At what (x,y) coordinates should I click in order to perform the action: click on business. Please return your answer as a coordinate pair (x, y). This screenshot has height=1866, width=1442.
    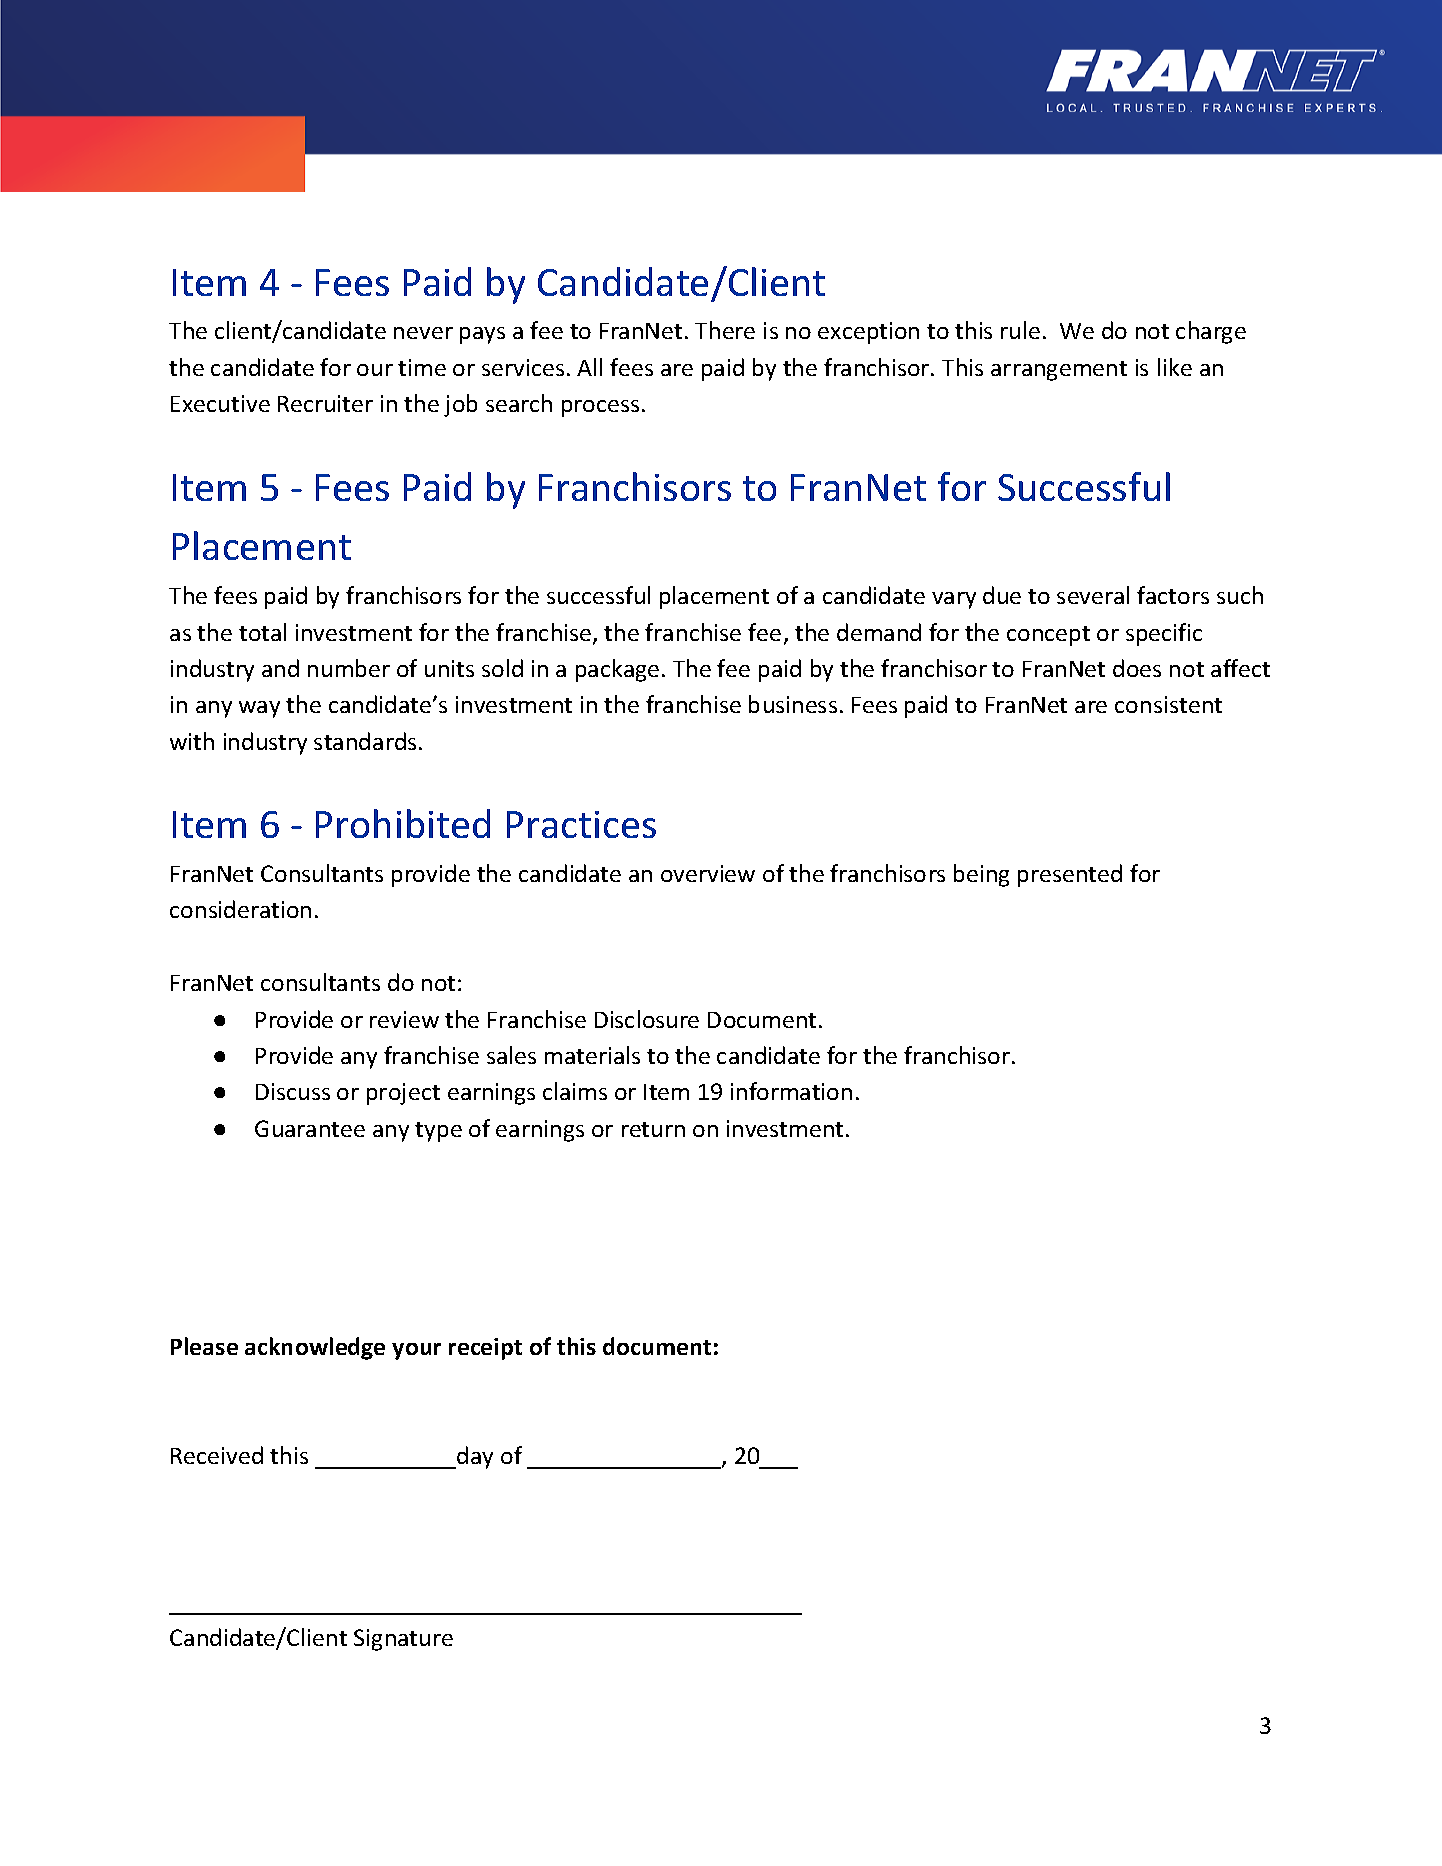
    Looking at the image, I should click on (793, 704).
